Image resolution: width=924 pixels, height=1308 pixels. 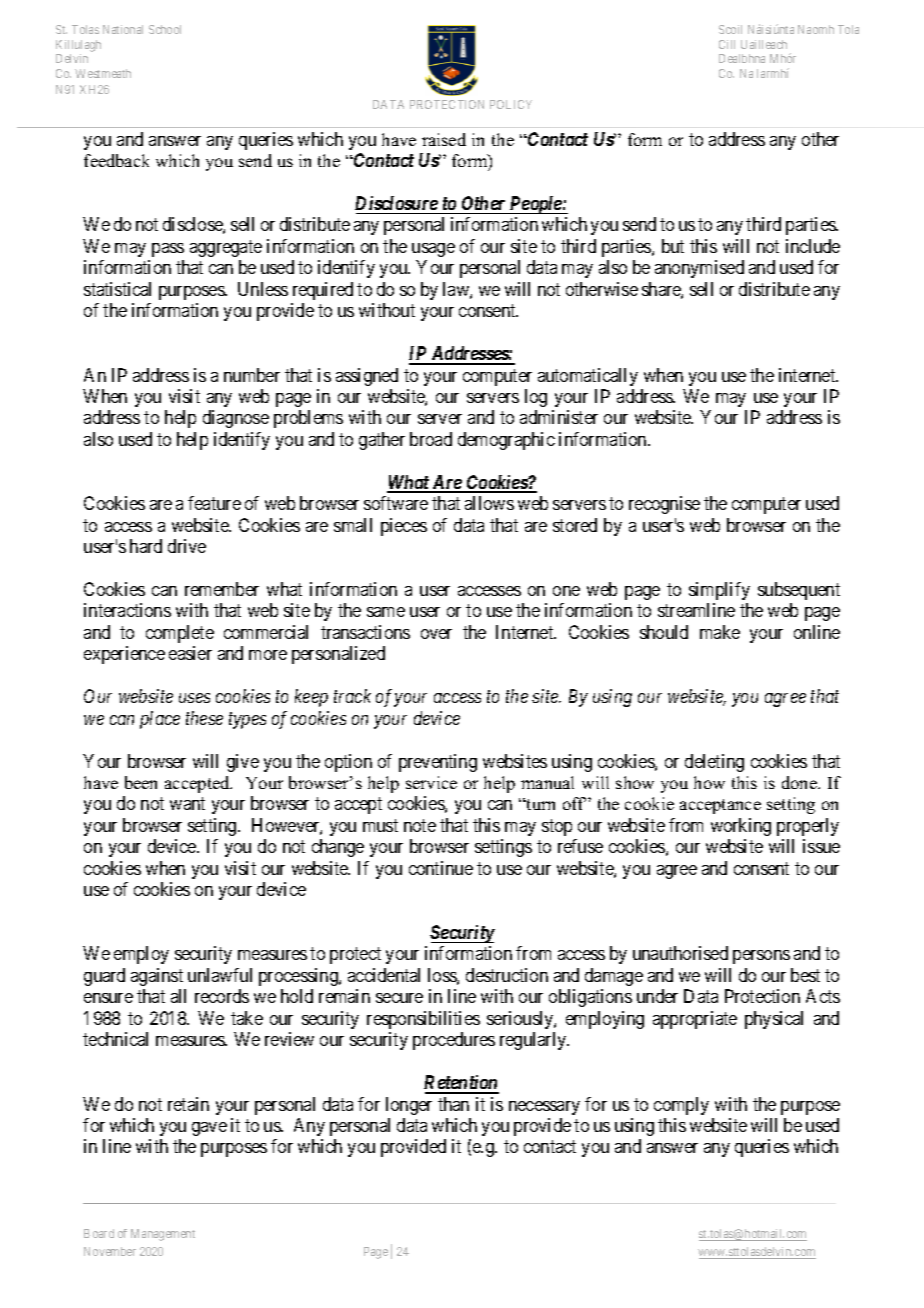 I want to click on anonymised, so click(x=699, y=269).
